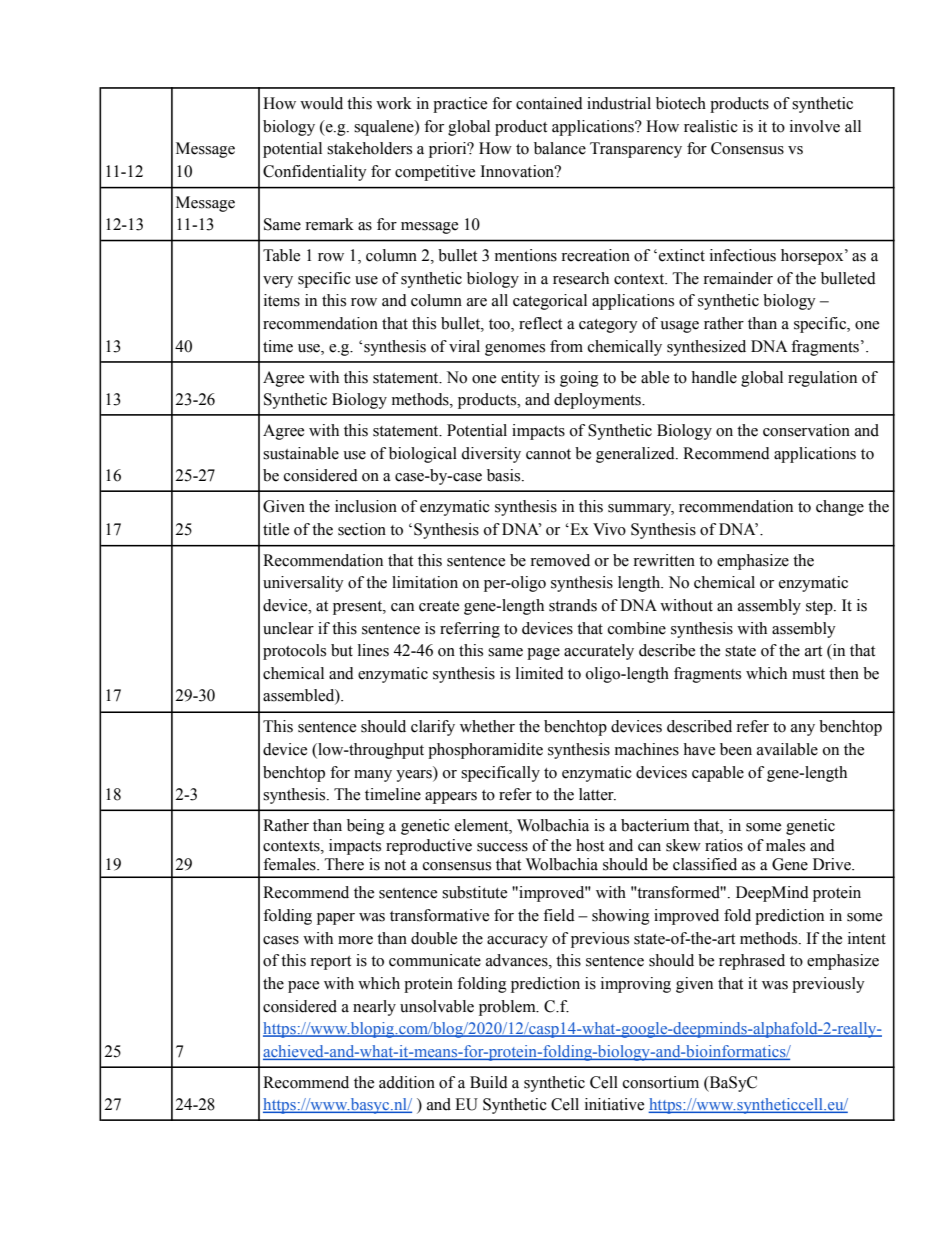  What do you see at coordinates (815, 126) in the screenshot?
I see `involve` at bounding box center [815, 126].
